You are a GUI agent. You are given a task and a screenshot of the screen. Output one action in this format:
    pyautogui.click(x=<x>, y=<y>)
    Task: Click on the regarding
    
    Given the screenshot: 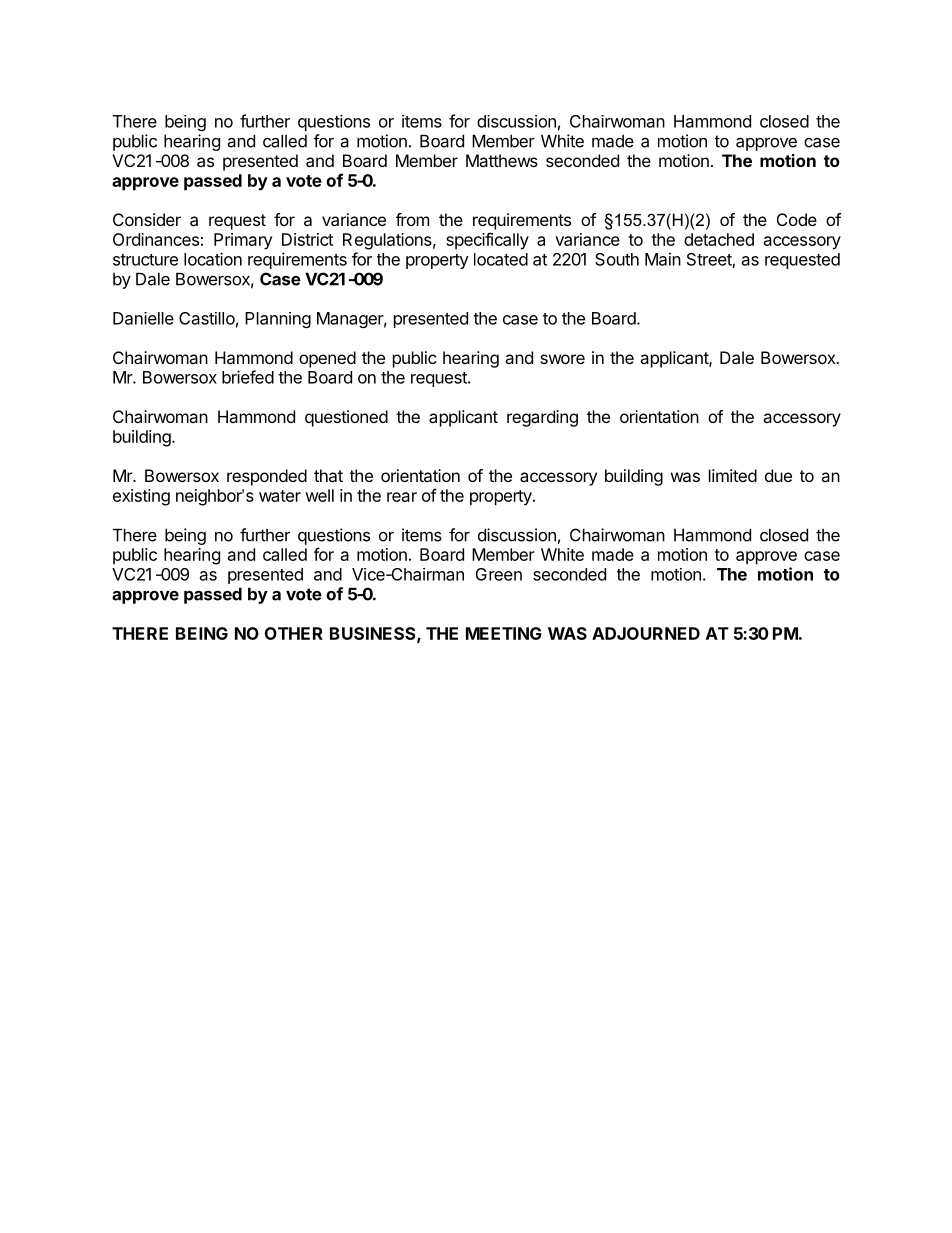 What is the action you would take?
    pyautogui.click(x=542, y=418)
